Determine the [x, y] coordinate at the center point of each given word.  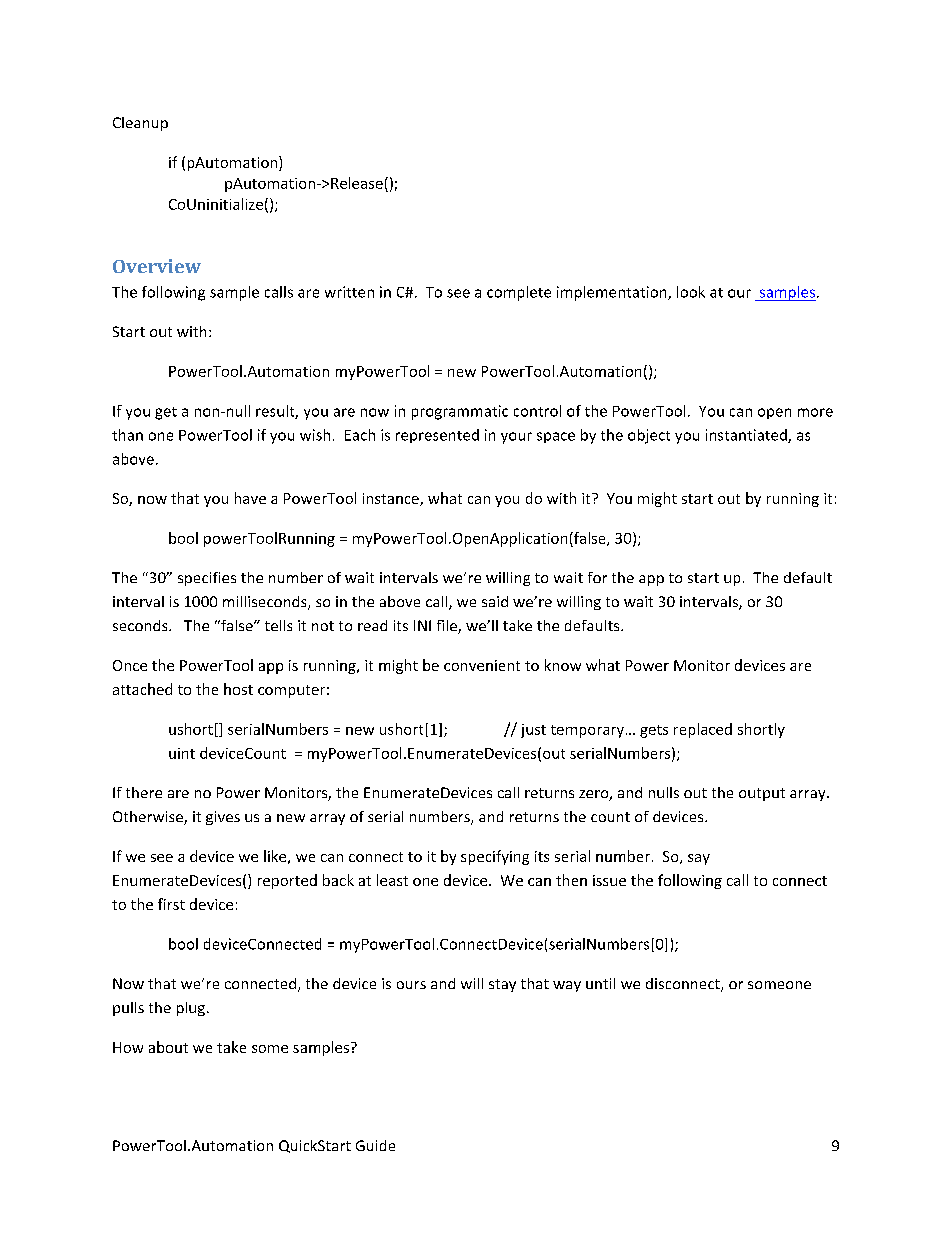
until [600, 983]
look [691, 292]
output [762, 794]
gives [223, 818]
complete [519, 293]
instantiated [747, 436]
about [168, 1047]
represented [437, 436]
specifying [495, 857]
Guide [375, 1145]
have [250, 498]
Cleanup [140, 124]
